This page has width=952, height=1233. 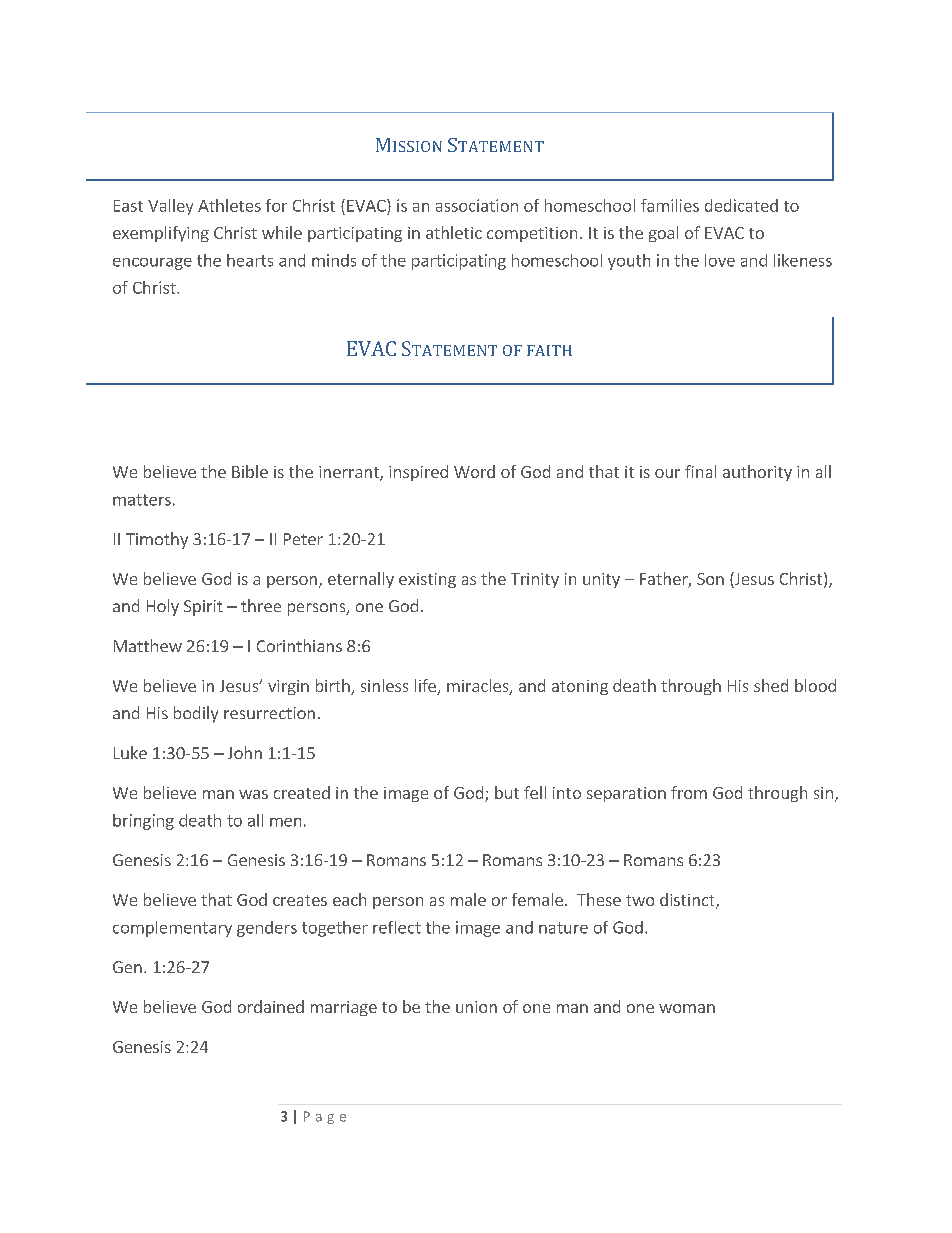 What do you see at coordinates (203, 608) in the page?
I see `Spirit` at bounding box center [203, 608].
